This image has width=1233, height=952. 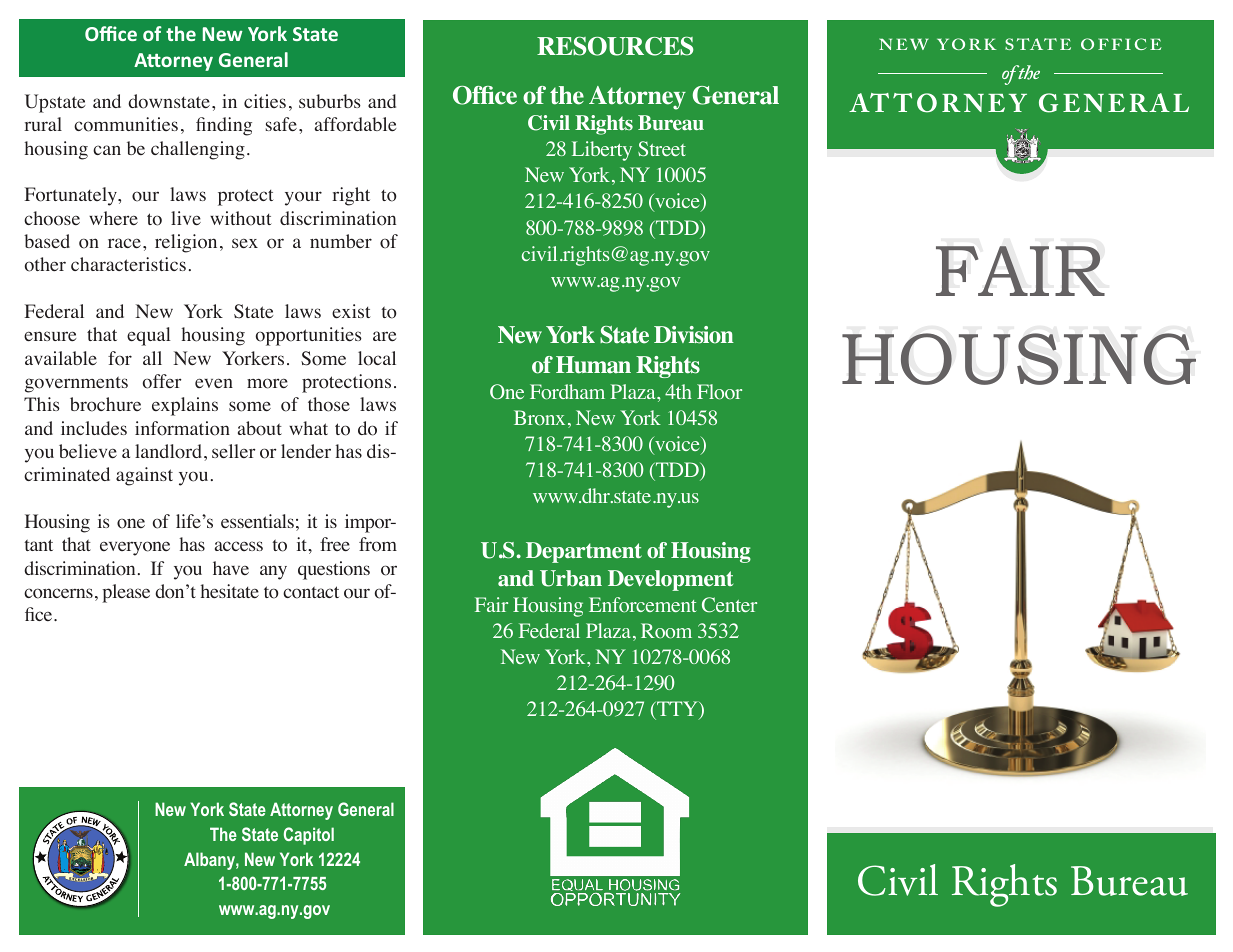 I want to click on Bronx, so click(x=539, y=418).
